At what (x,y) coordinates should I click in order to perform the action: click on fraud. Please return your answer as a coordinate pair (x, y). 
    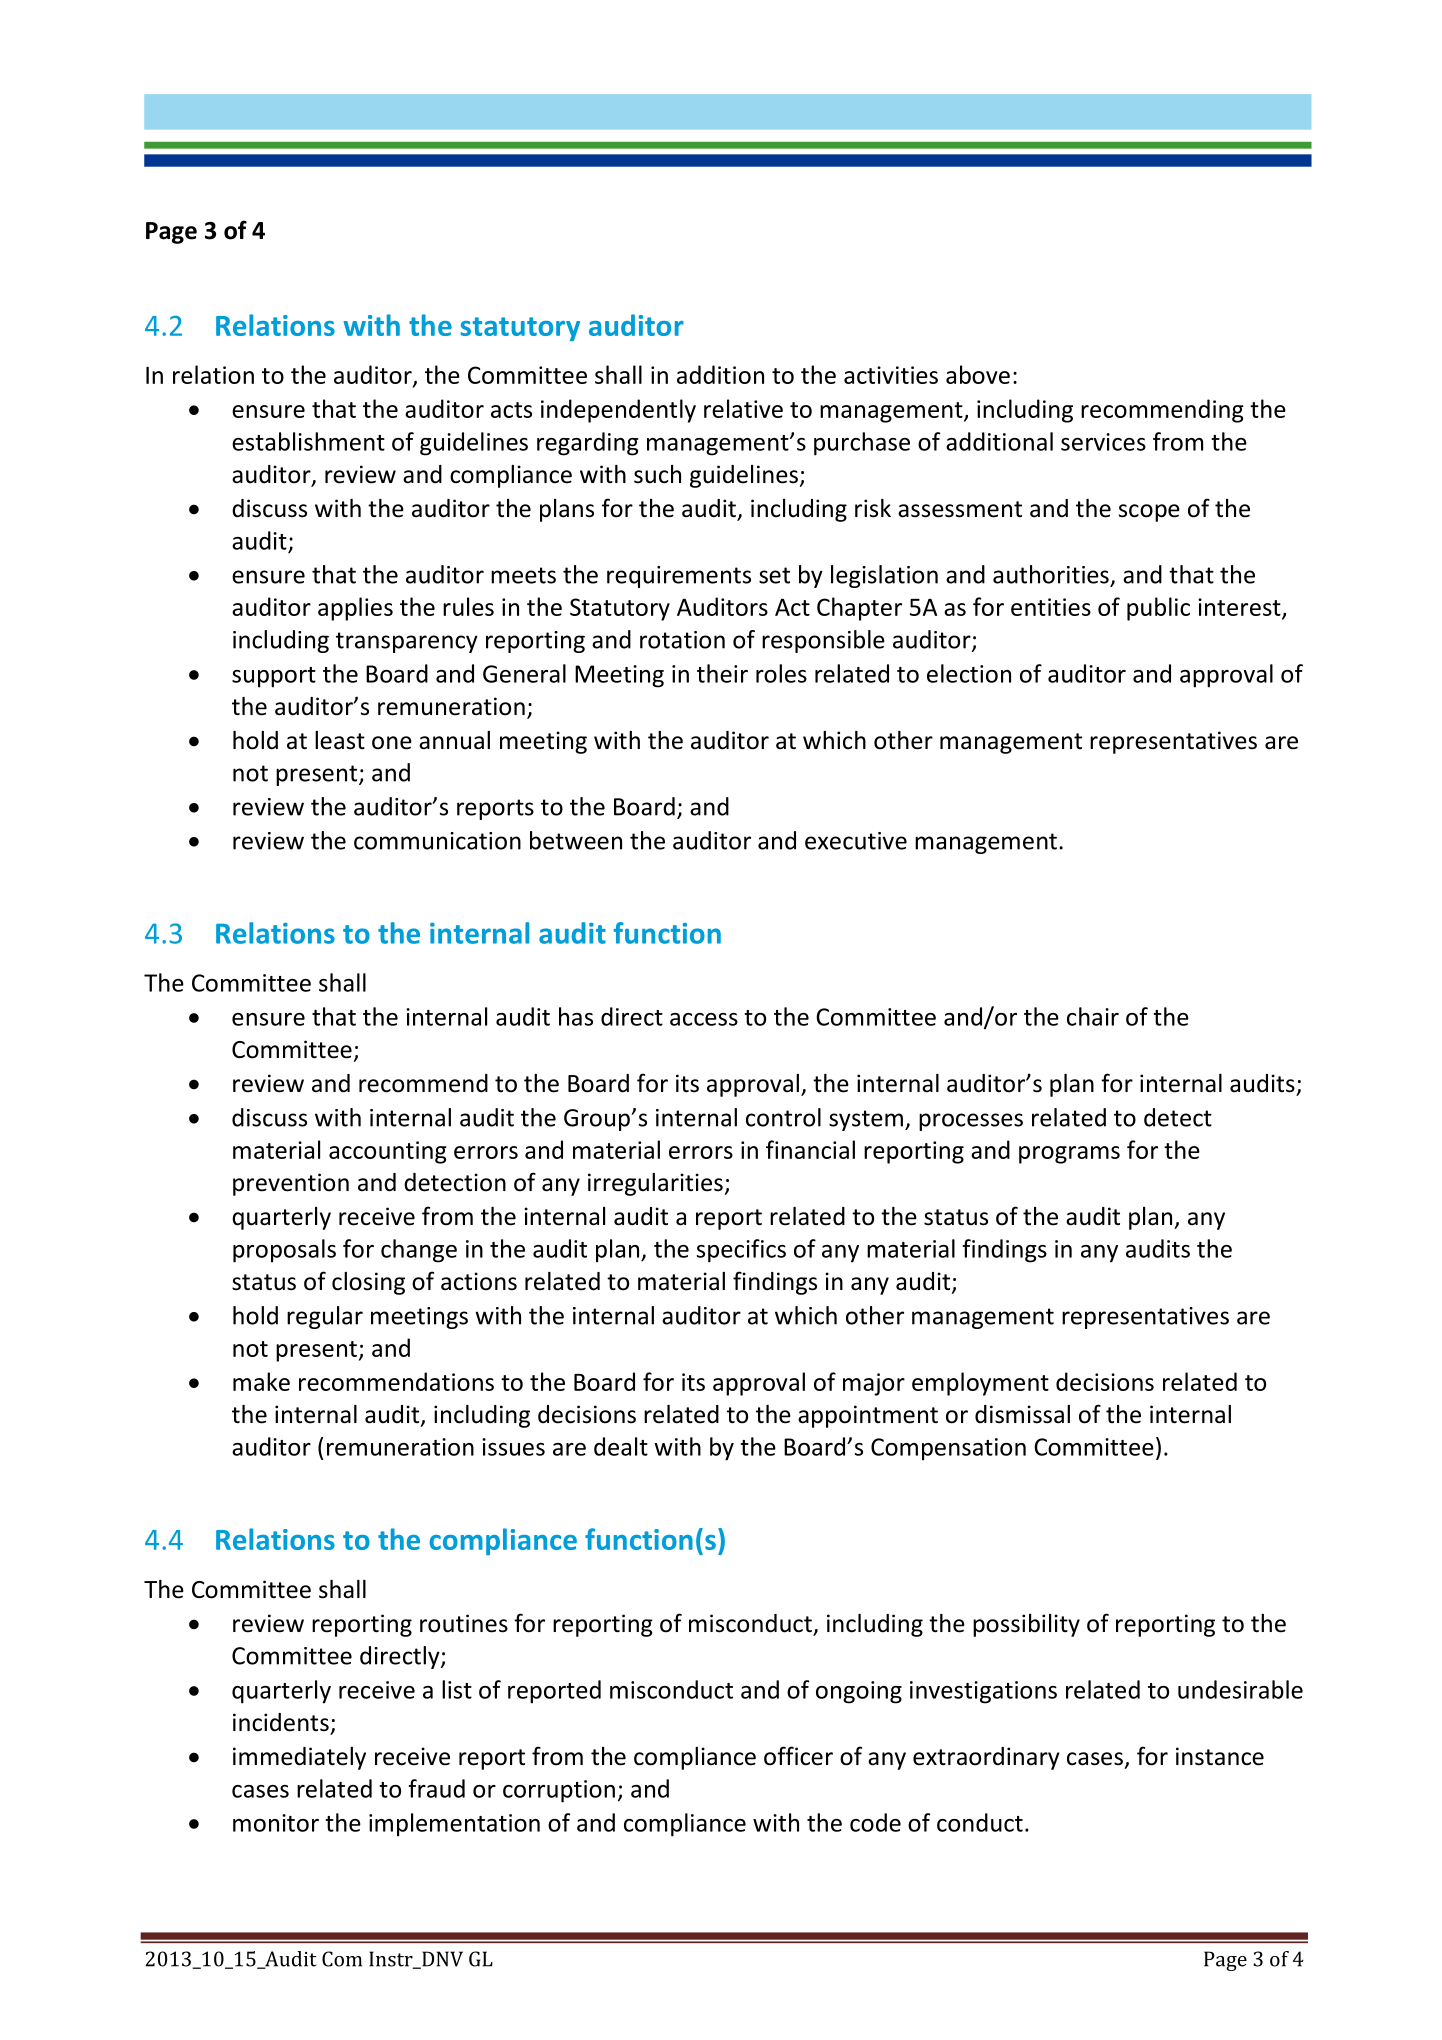
    Looking at the image, I should click on (437, 1788).
